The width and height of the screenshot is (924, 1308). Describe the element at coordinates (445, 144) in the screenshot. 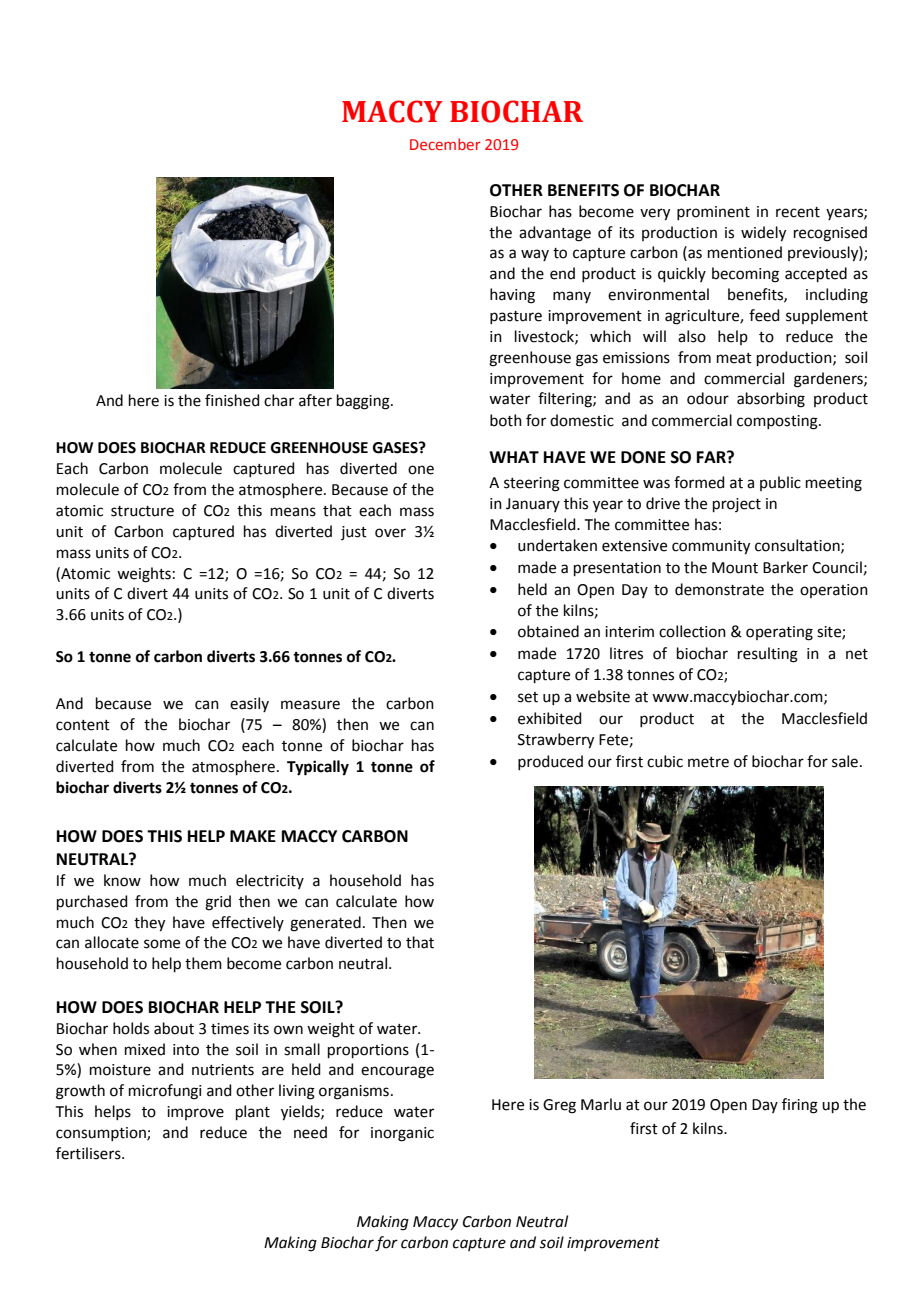

I see `December` at that location.
